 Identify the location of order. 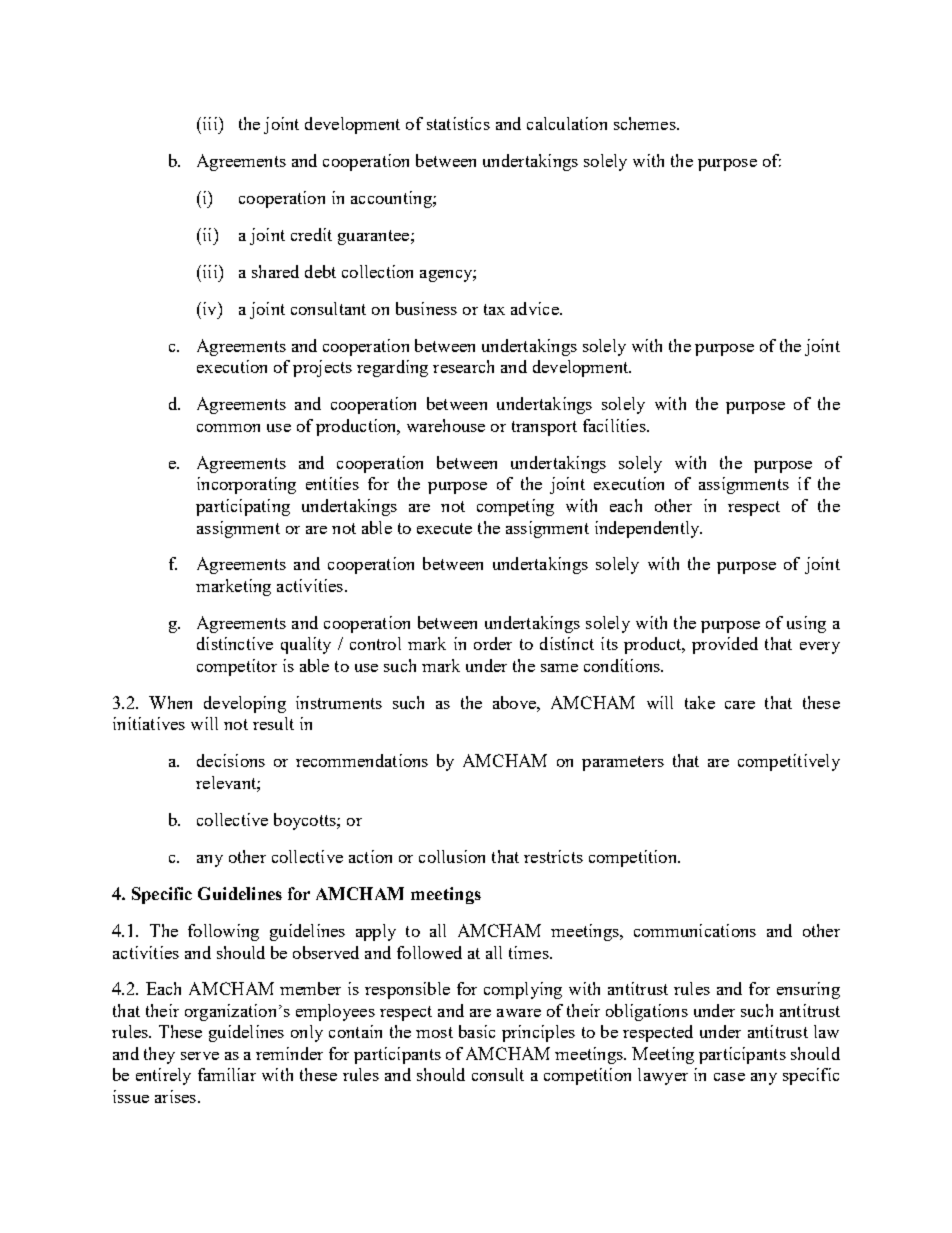
(493, 643).
